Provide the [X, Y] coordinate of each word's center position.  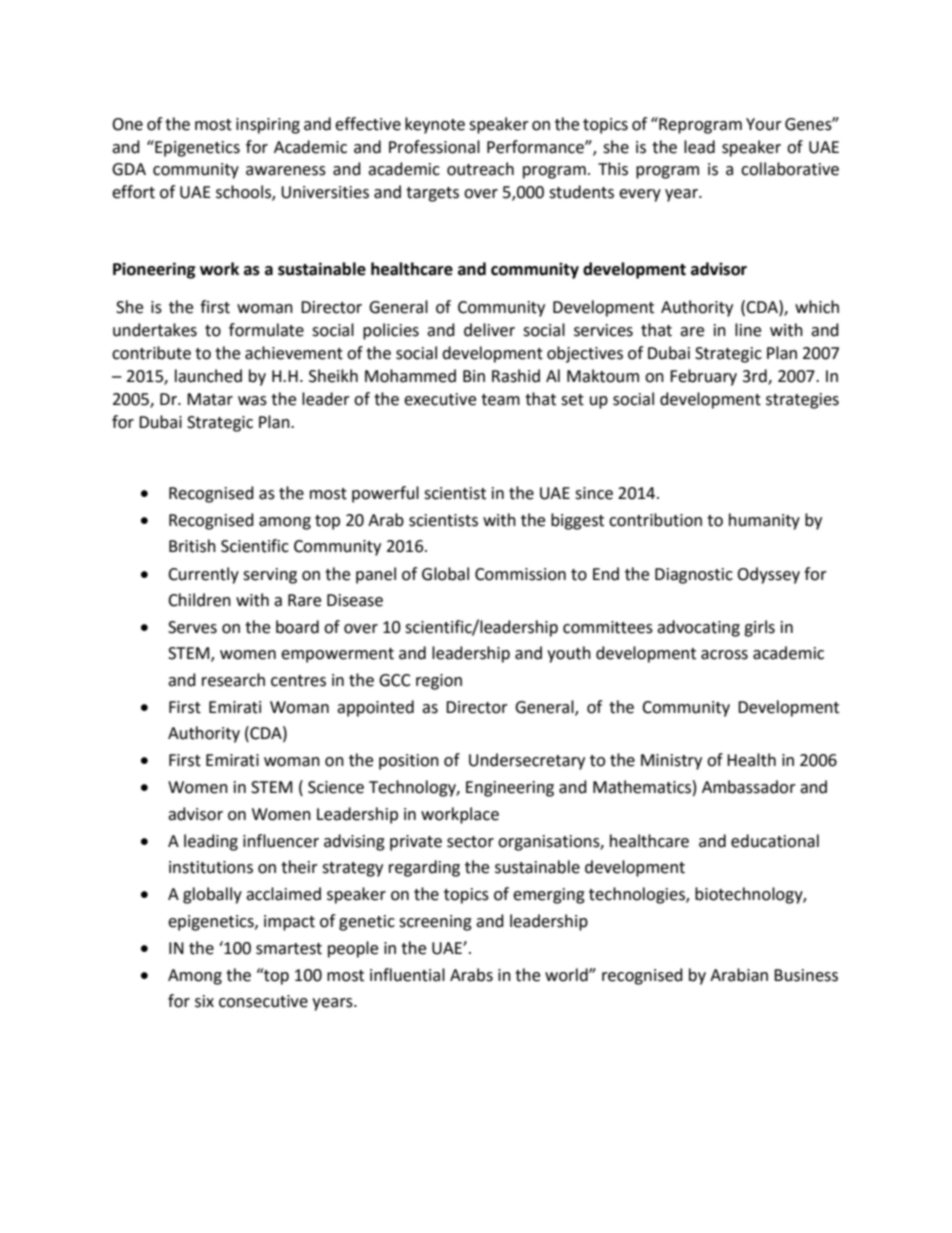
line [748, 330]
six [204, 1001]
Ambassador [749, 787]
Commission [520, 574]
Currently [203, 575]
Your [764, 124]
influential [407, 975]
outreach [480, 169]
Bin [474, 376]
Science [336, 787]
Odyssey [768, 575]
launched [208, 376]
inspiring [268, 126]
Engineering [510, 789]
